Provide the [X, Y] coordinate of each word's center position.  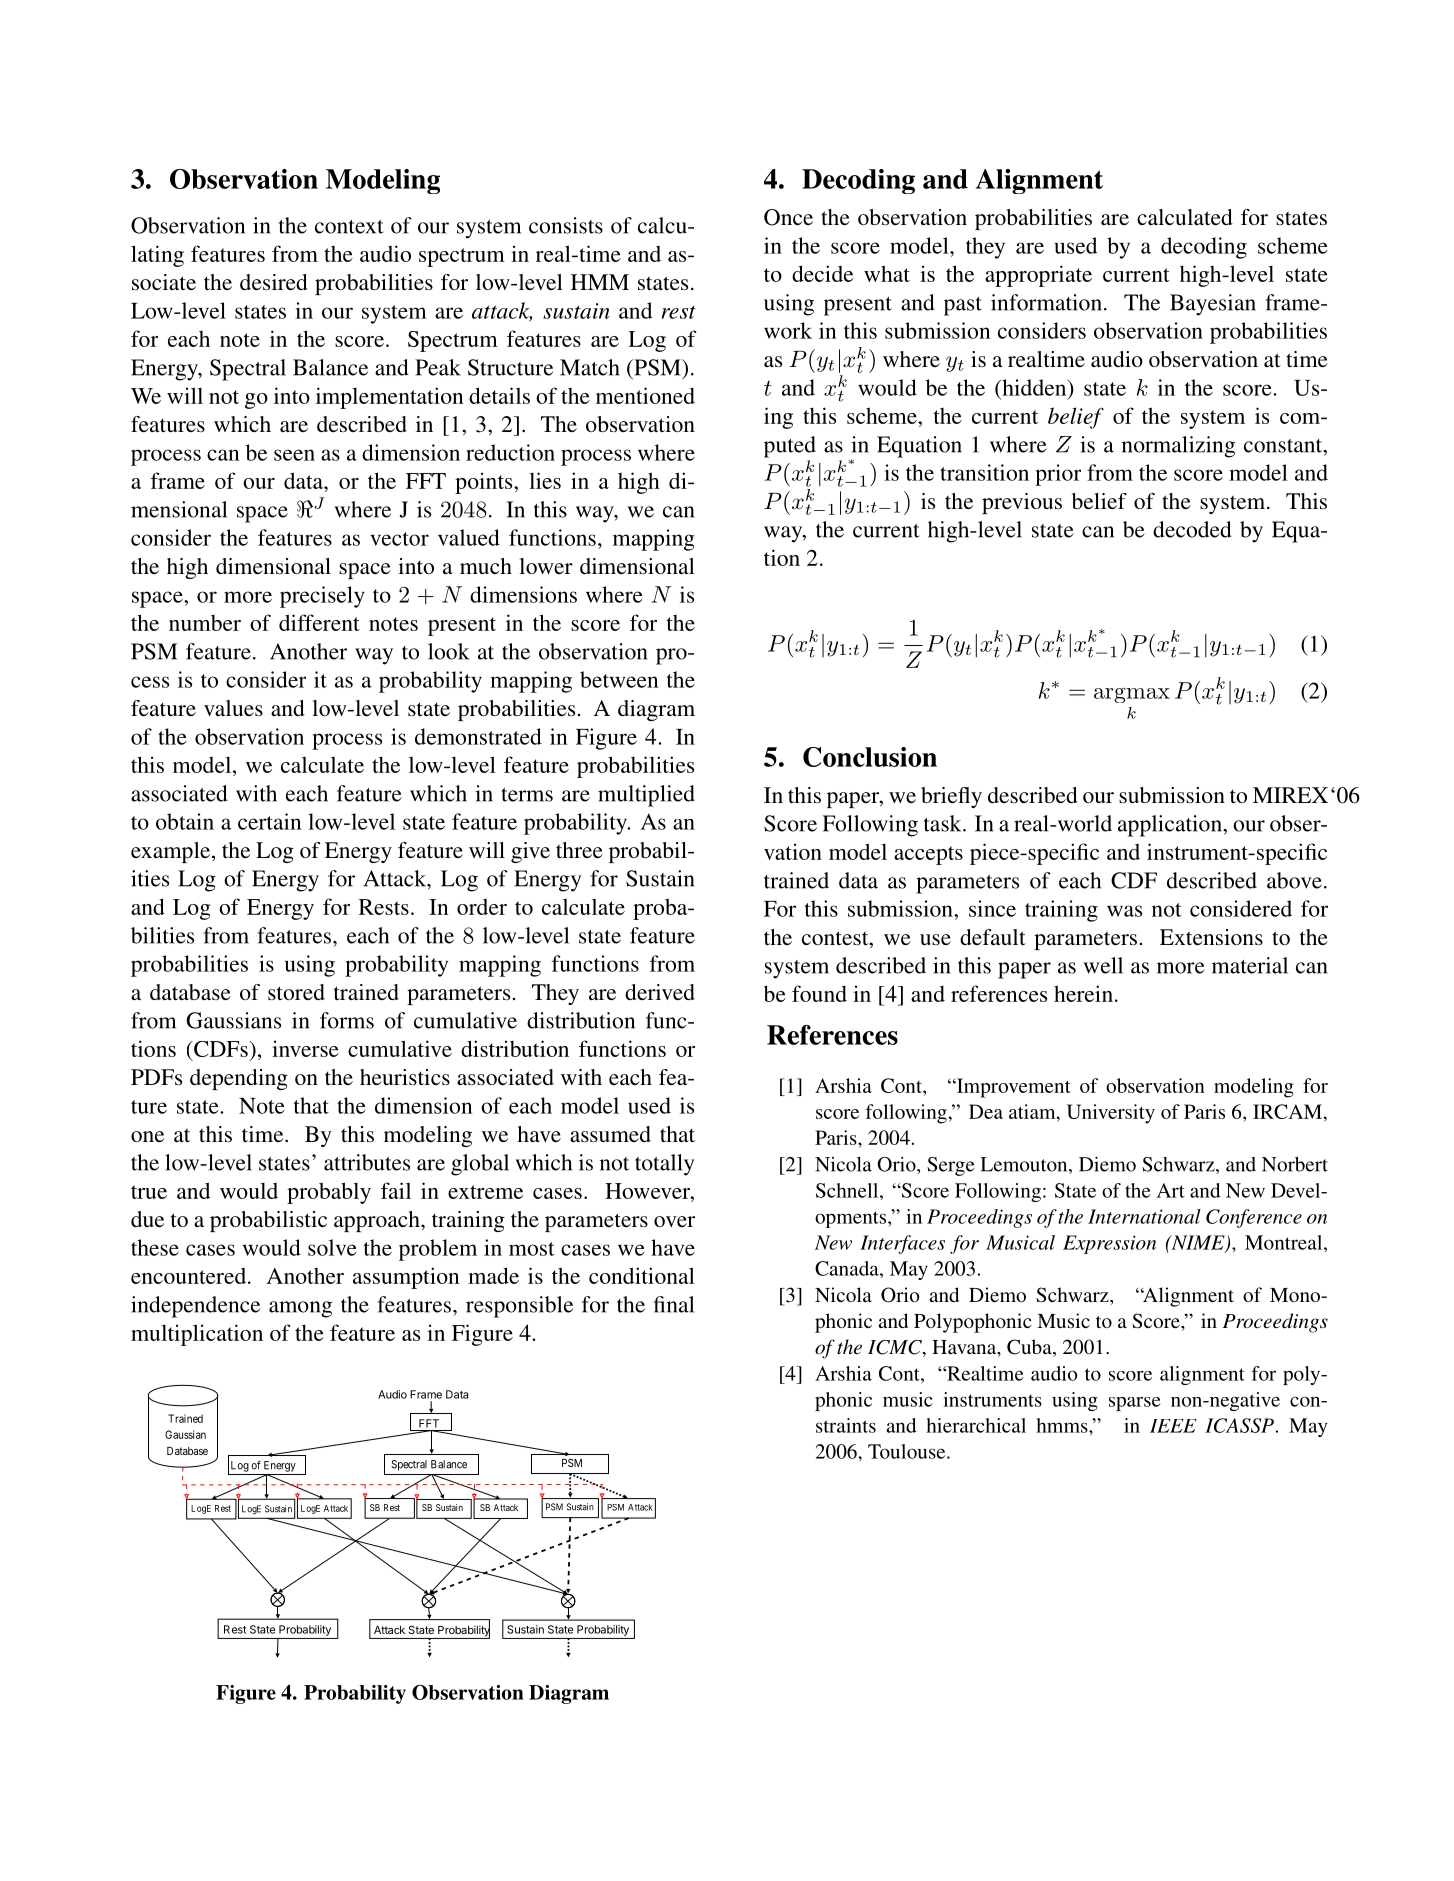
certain [270, 821]
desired [274, 282]
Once [788, 217]
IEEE [1173, 1426]
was [1124, 911]
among [300, 1309]
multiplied [646, 796]
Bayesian [1213, 305]
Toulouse [908, 1451]
